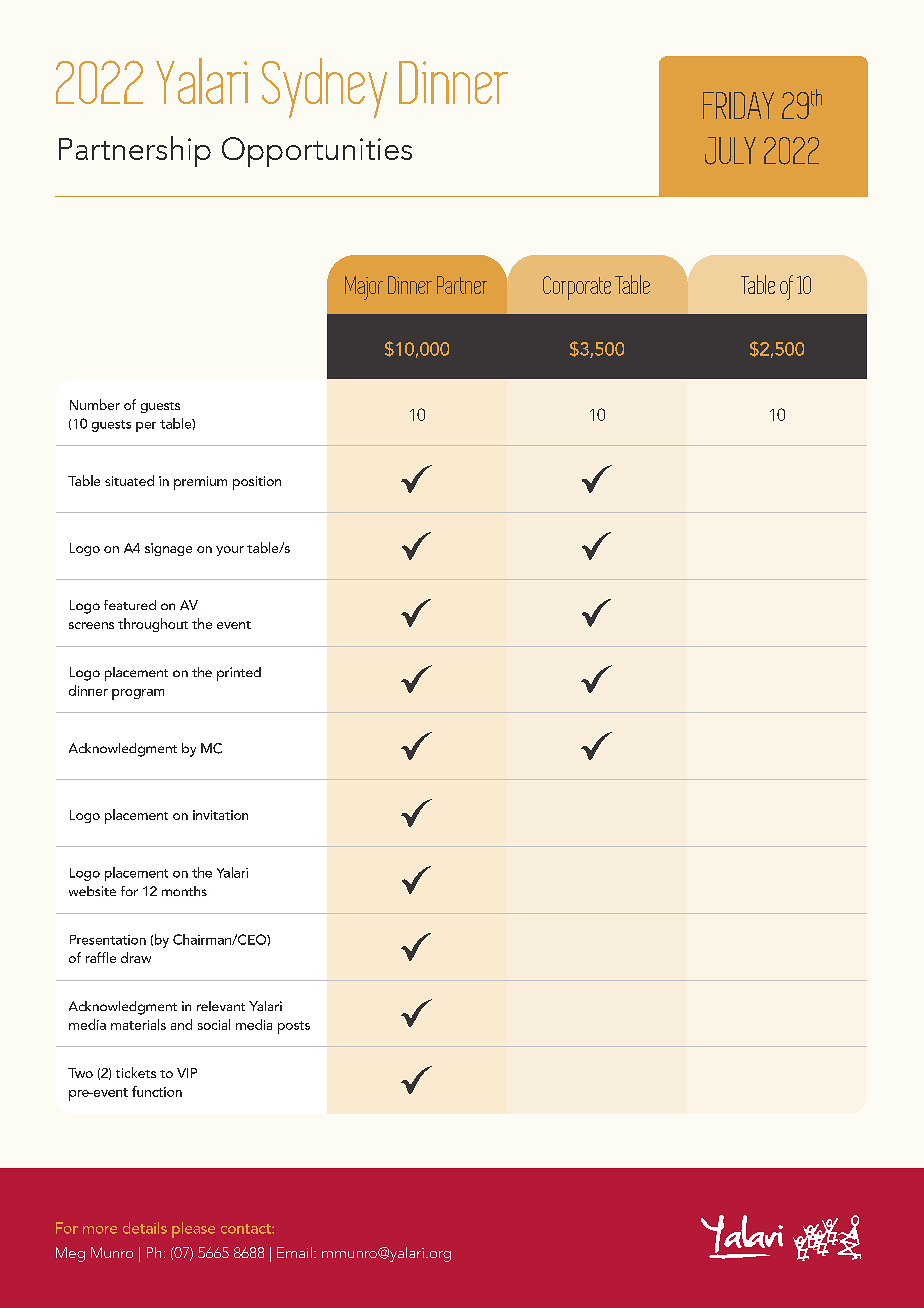  Describe the element at coordinates (221, 1006) in the page. I see `relevant` at that location.
